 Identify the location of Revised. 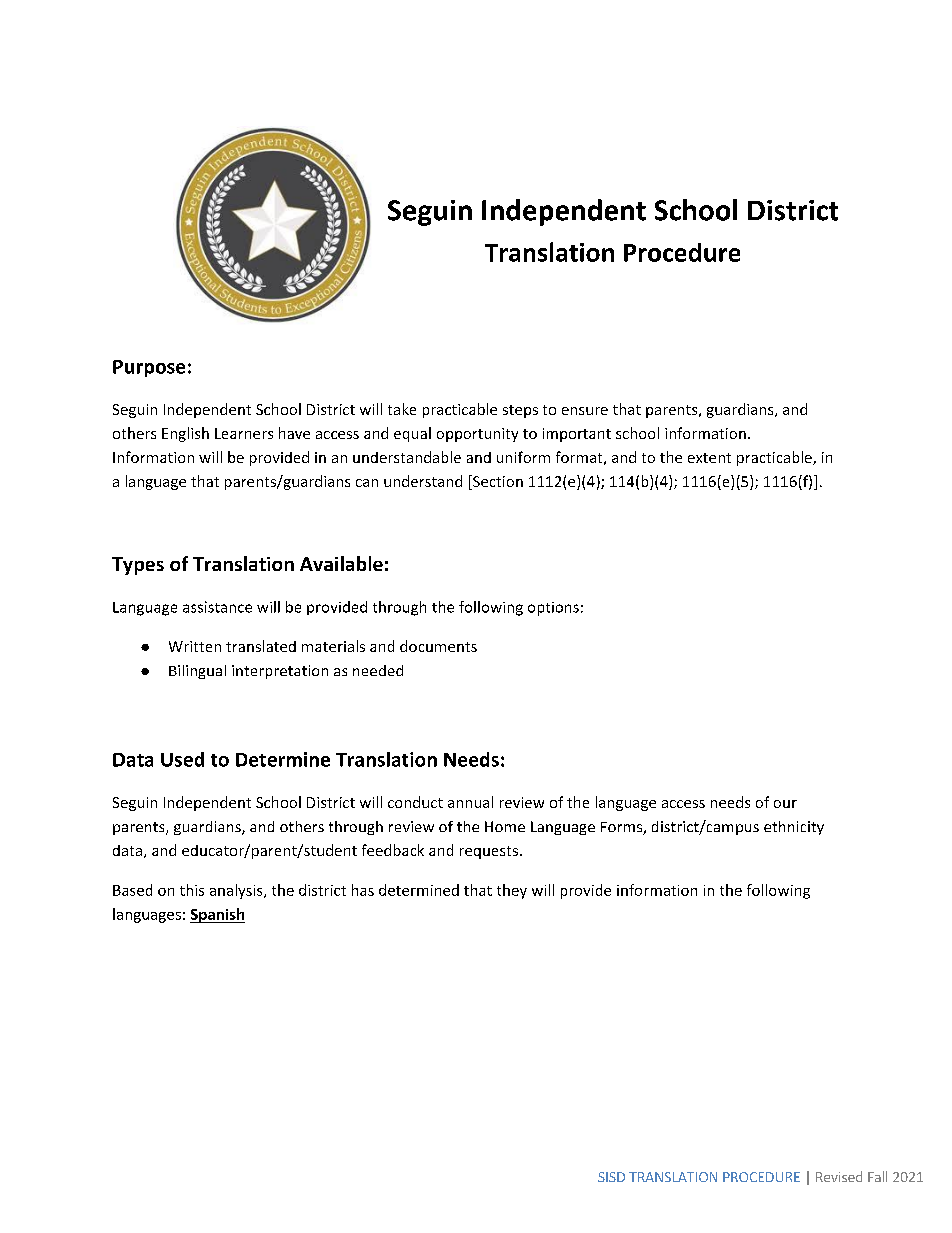
(839, 1176).
